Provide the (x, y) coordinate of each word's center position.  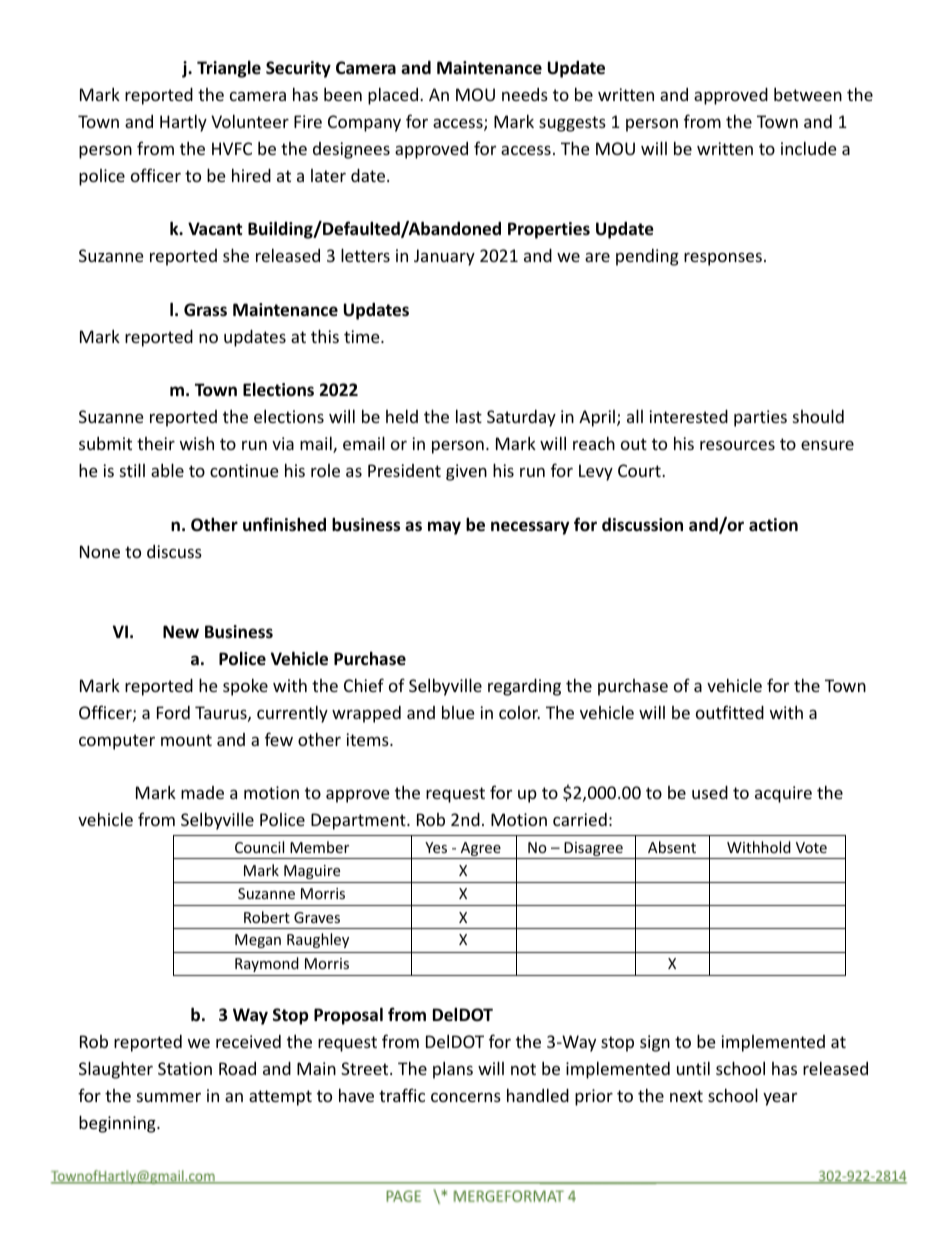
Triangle (229, 69)
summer (169, 1097)
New (181, 632)
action (773, 524)
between (808, 94)
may (444, 528)
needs (525, 94)
